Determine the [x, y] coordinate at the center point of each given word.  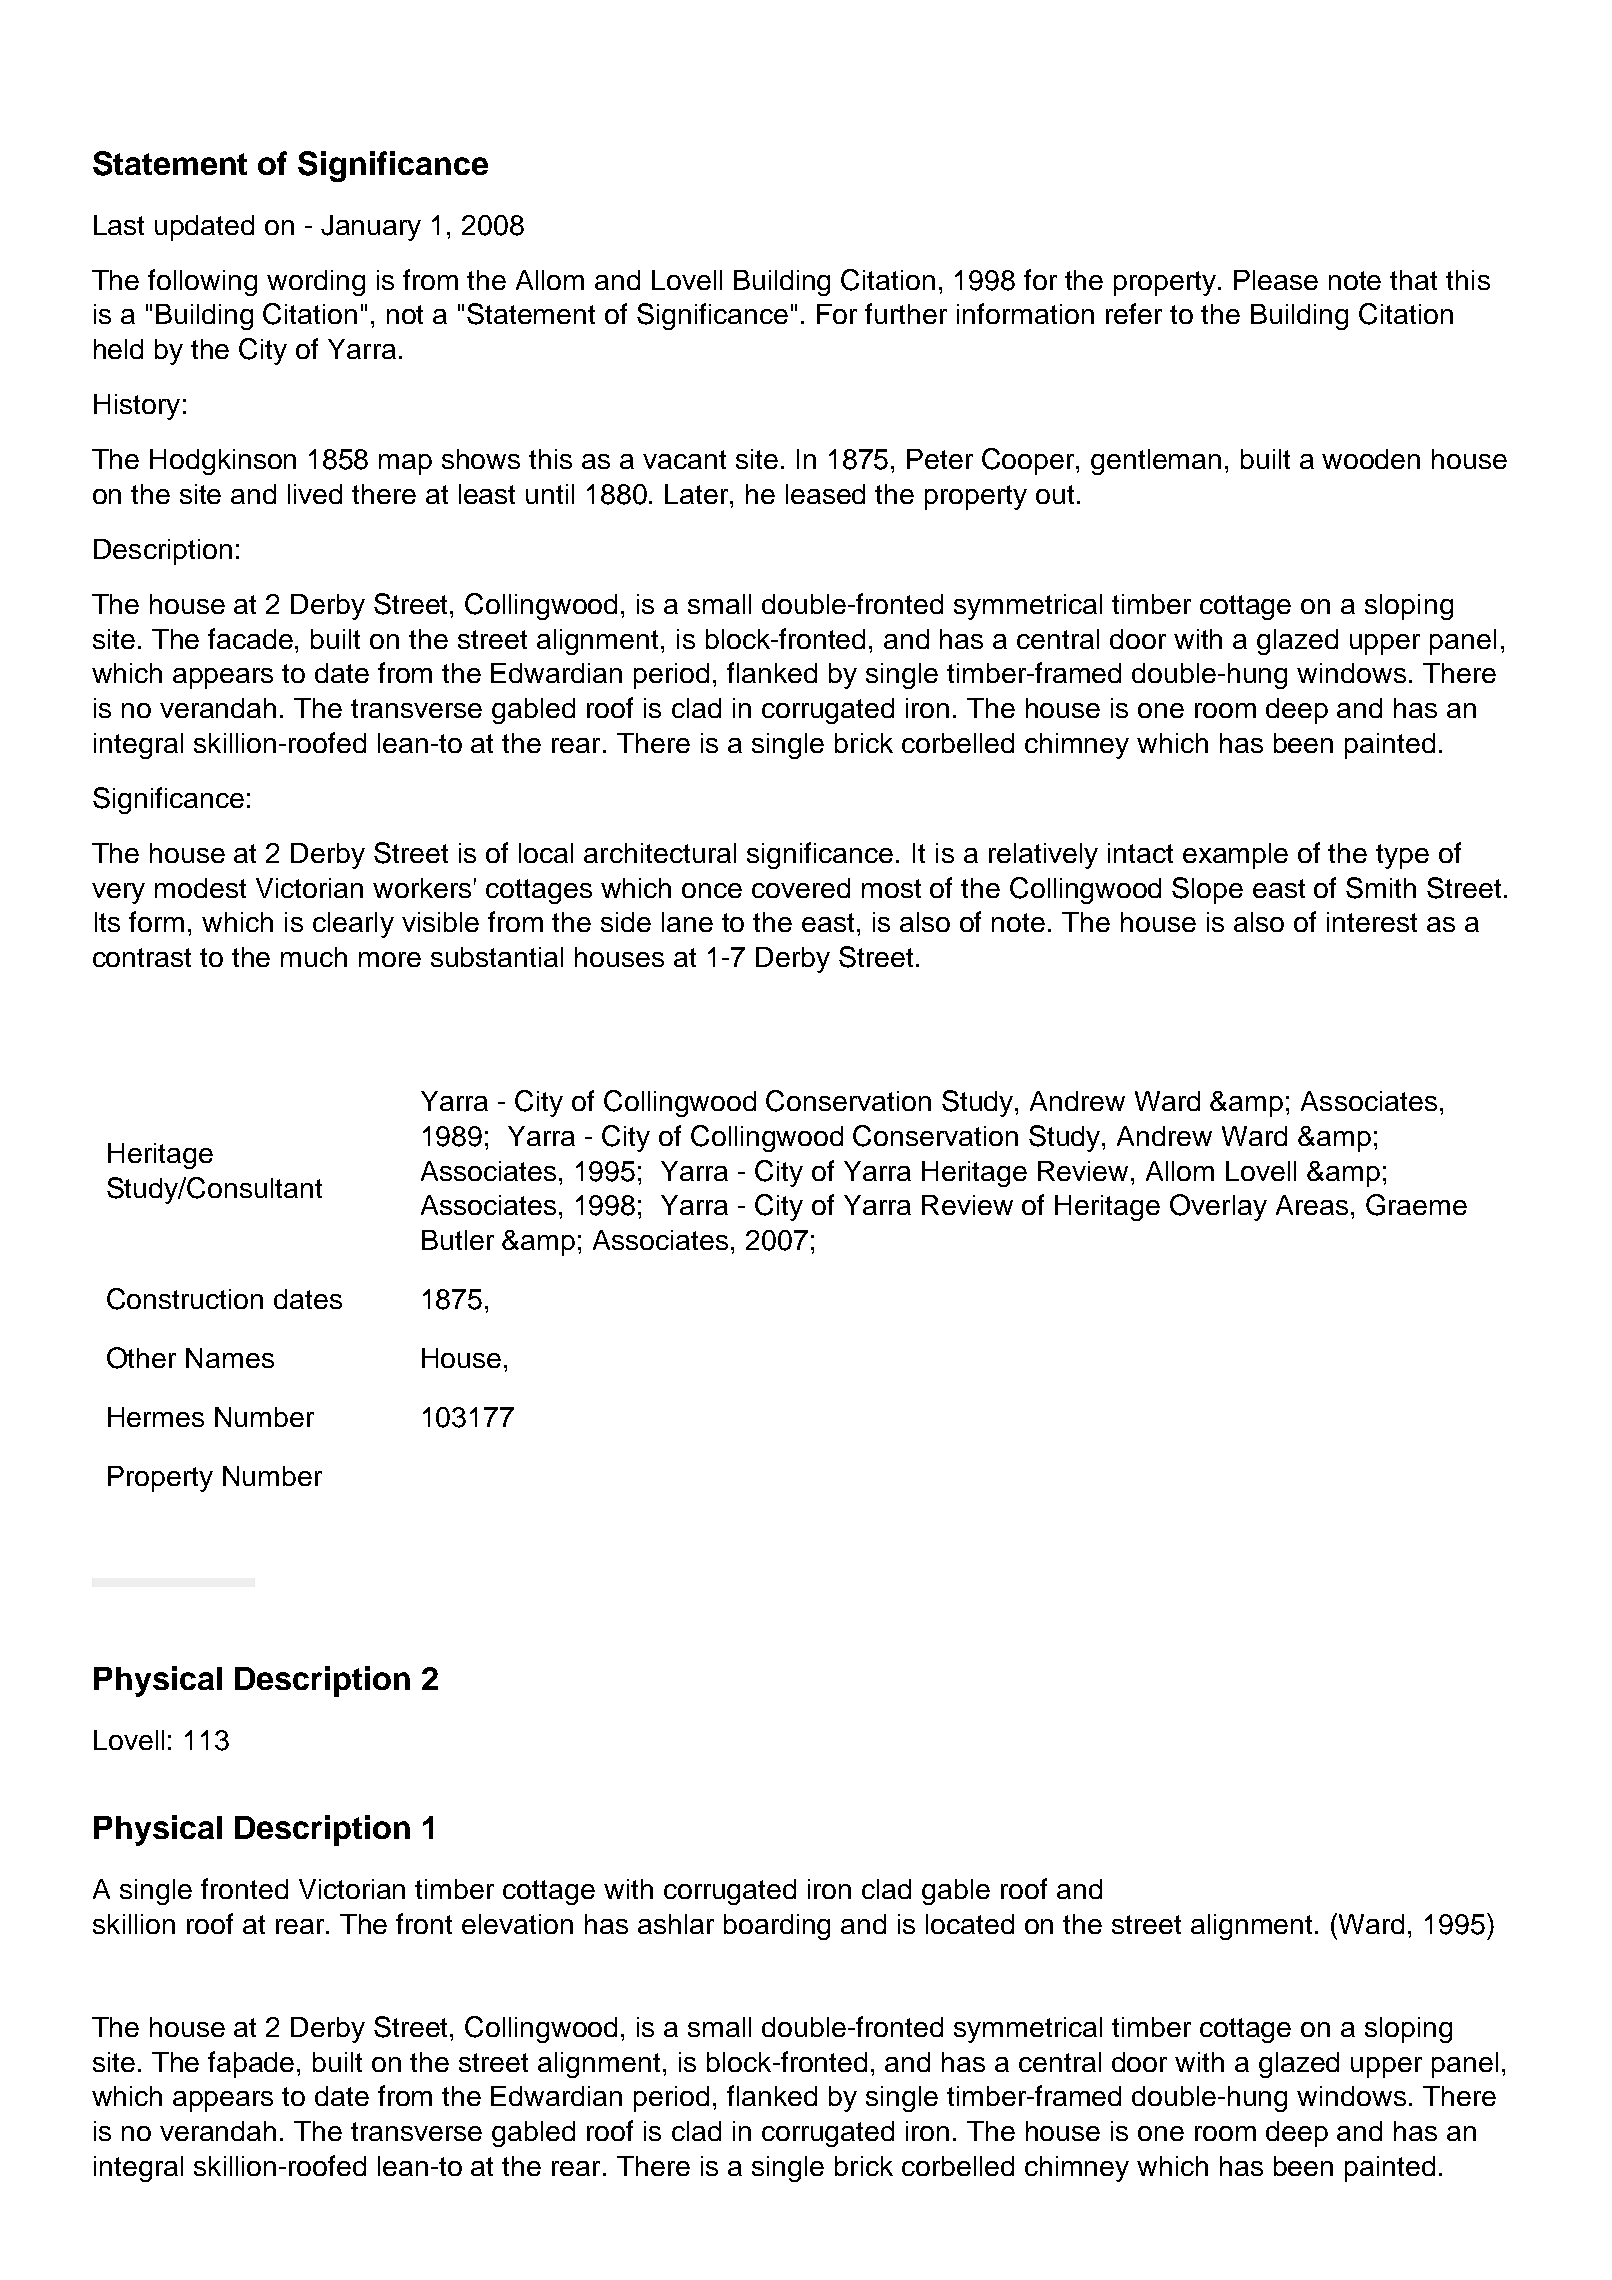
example [1235, 856]
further [906, 313]
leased [825, 494]
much [314, 957]
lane [687, 922]
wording [316, 283]
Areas [1312, 1205]
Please [1276, 280]
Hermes [156, 1417]
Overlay [1218, 1207]
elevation [517, 1924]
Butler [458, 1240]
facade [252, 638]
